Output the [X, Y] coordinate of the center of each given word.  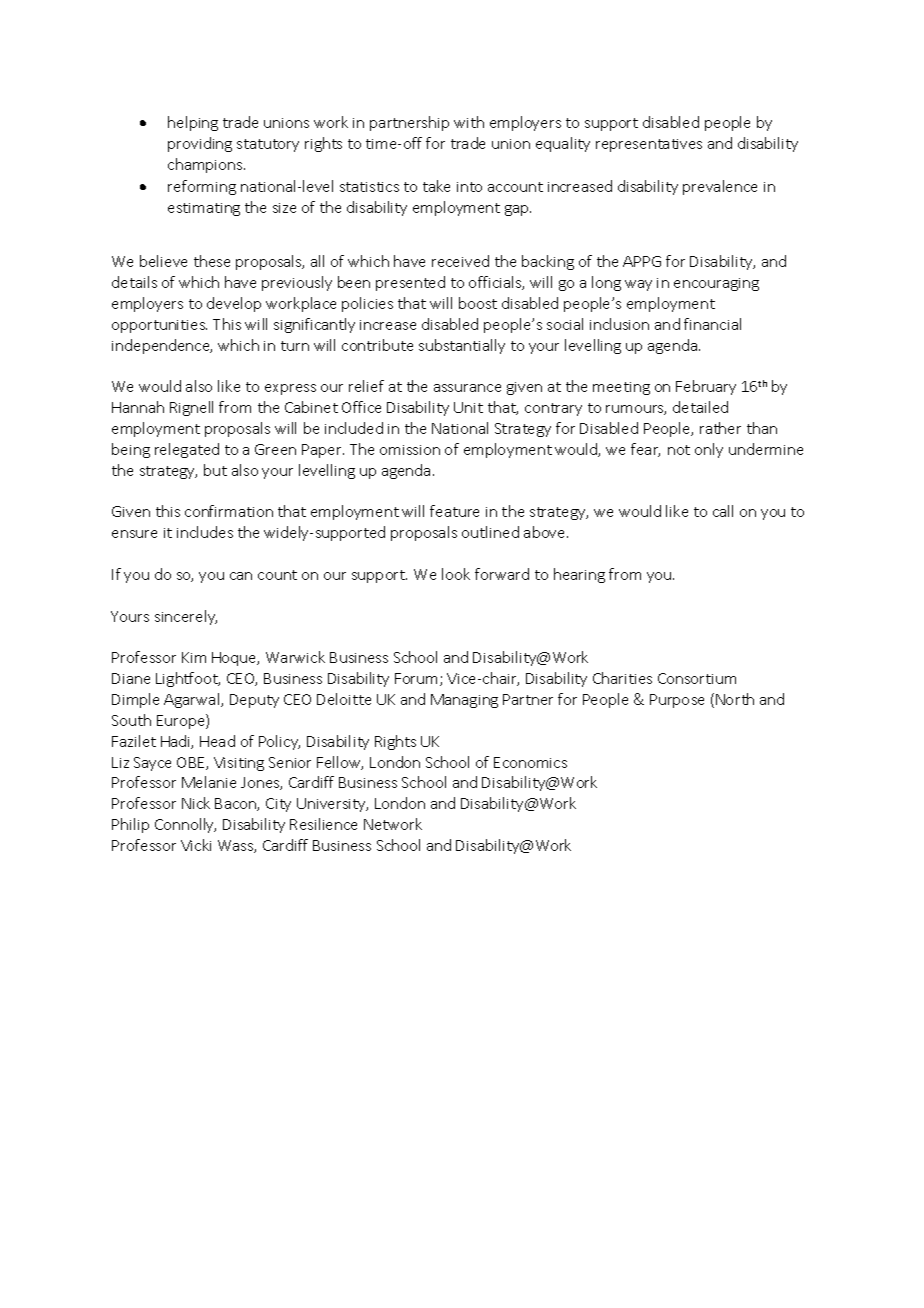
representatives [649, 145]
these [212, 261]
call [723, 511]
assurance [467, 388]
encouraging [716, 284]
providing [200, 144]
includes [205, 532]
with [469, 122]
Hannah [138, 407]
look [456, 574]
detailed [700, 407]
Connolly [185, 825]
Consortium [697, 678]
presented [410, 283]
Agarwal [193, 700]
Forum [418, 679]
